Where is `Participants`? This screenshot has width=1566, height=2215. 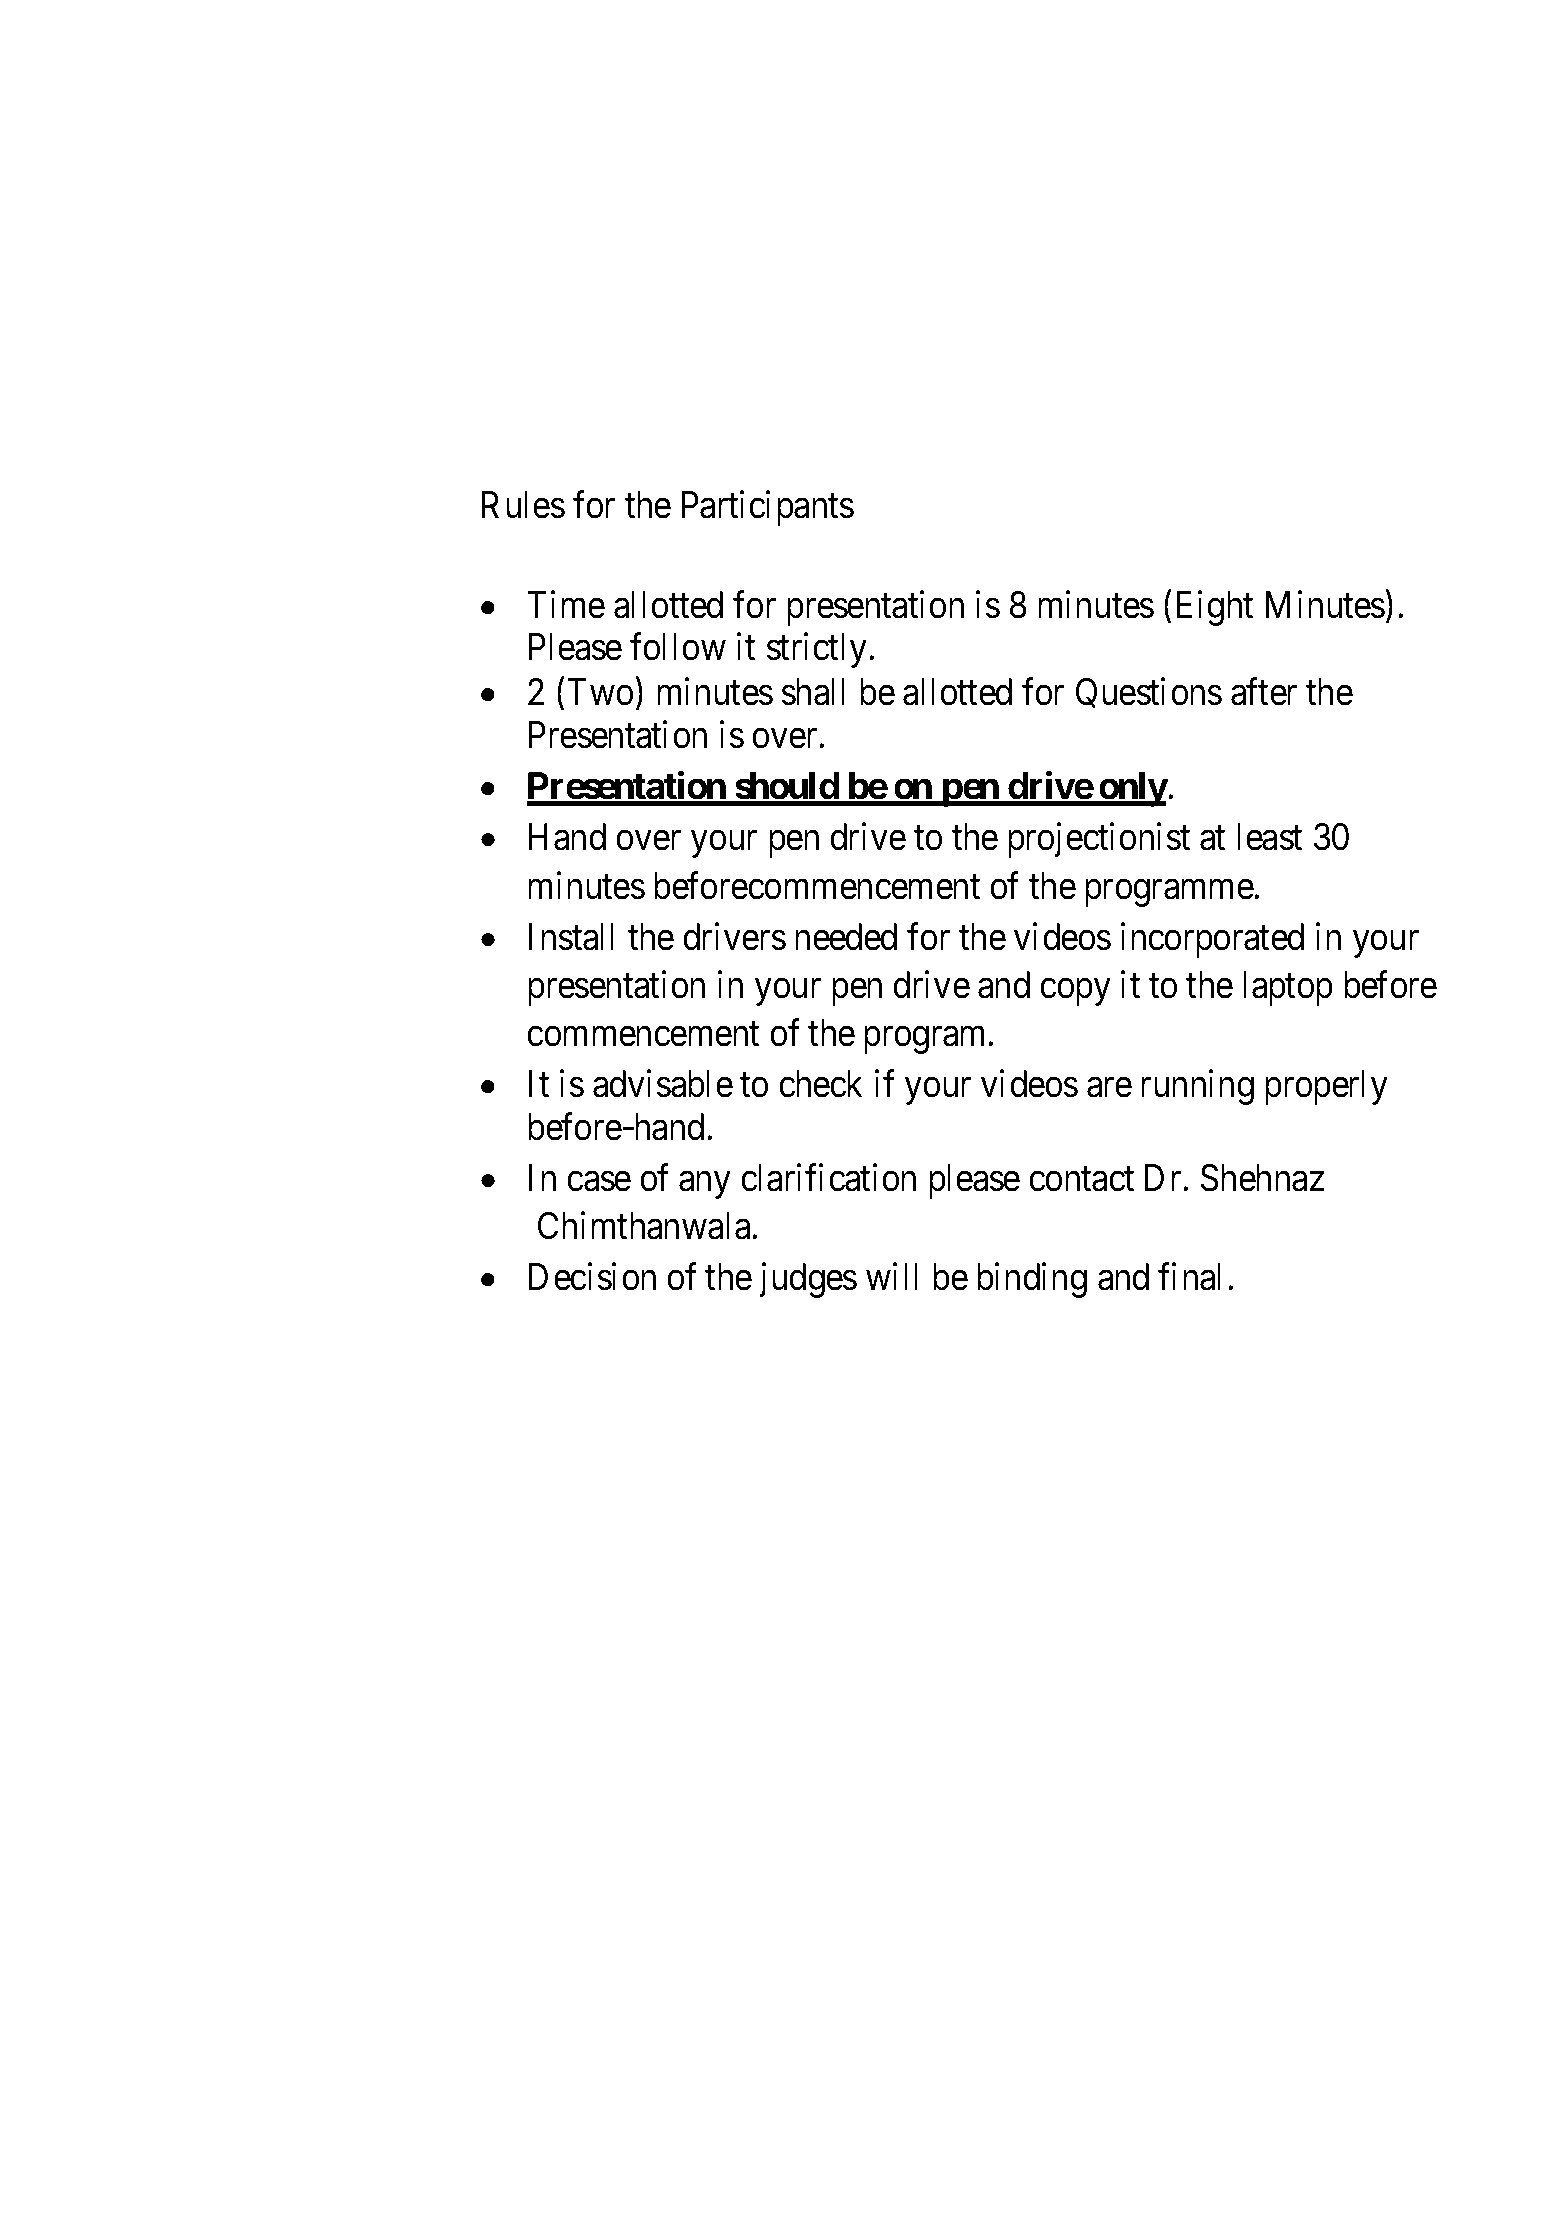
Participants is located at coordinates (768, 508).
